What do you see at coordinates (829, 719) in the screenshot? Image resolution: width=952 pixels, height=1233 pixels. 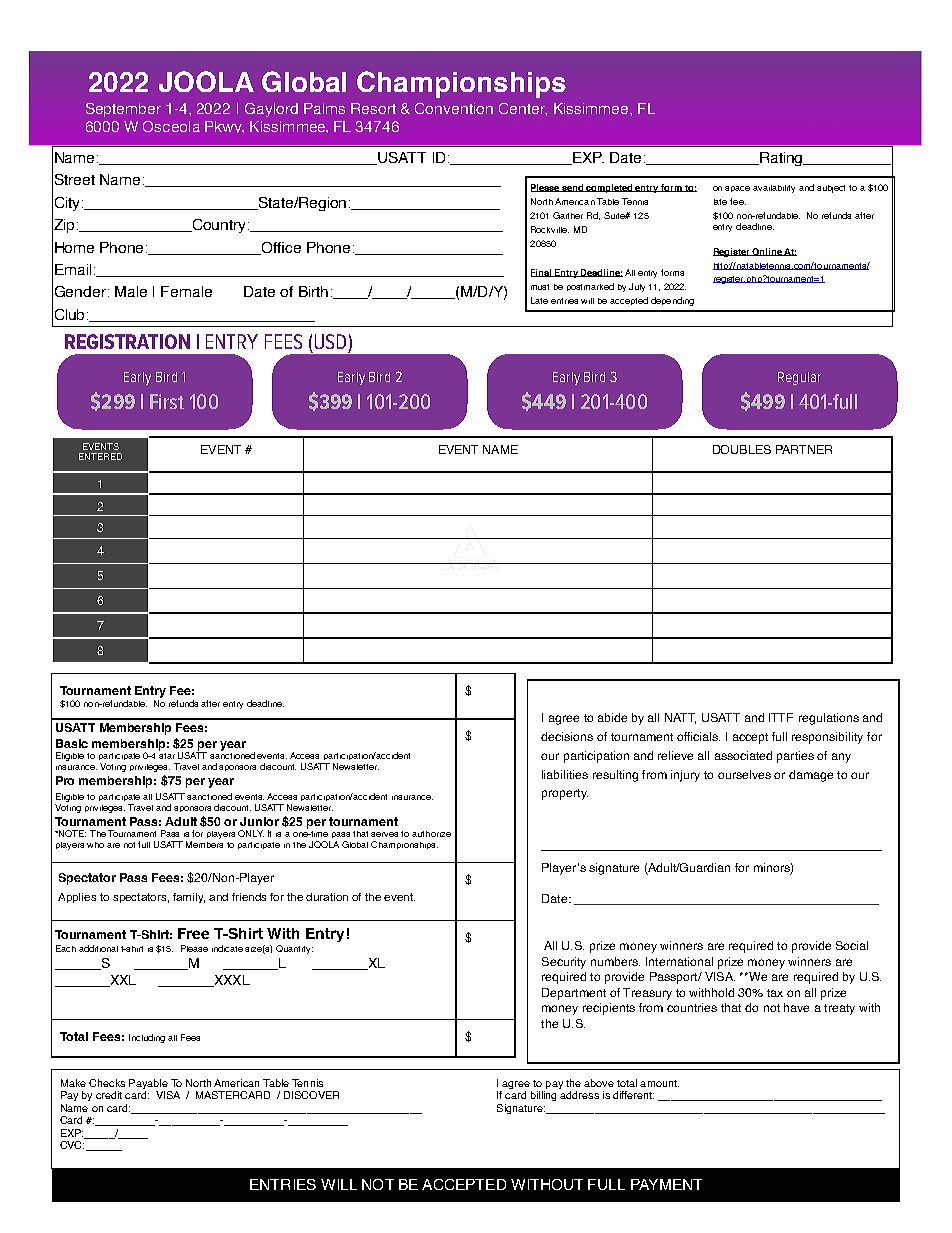 I see `regulations` at bounding box center [829, 719].
